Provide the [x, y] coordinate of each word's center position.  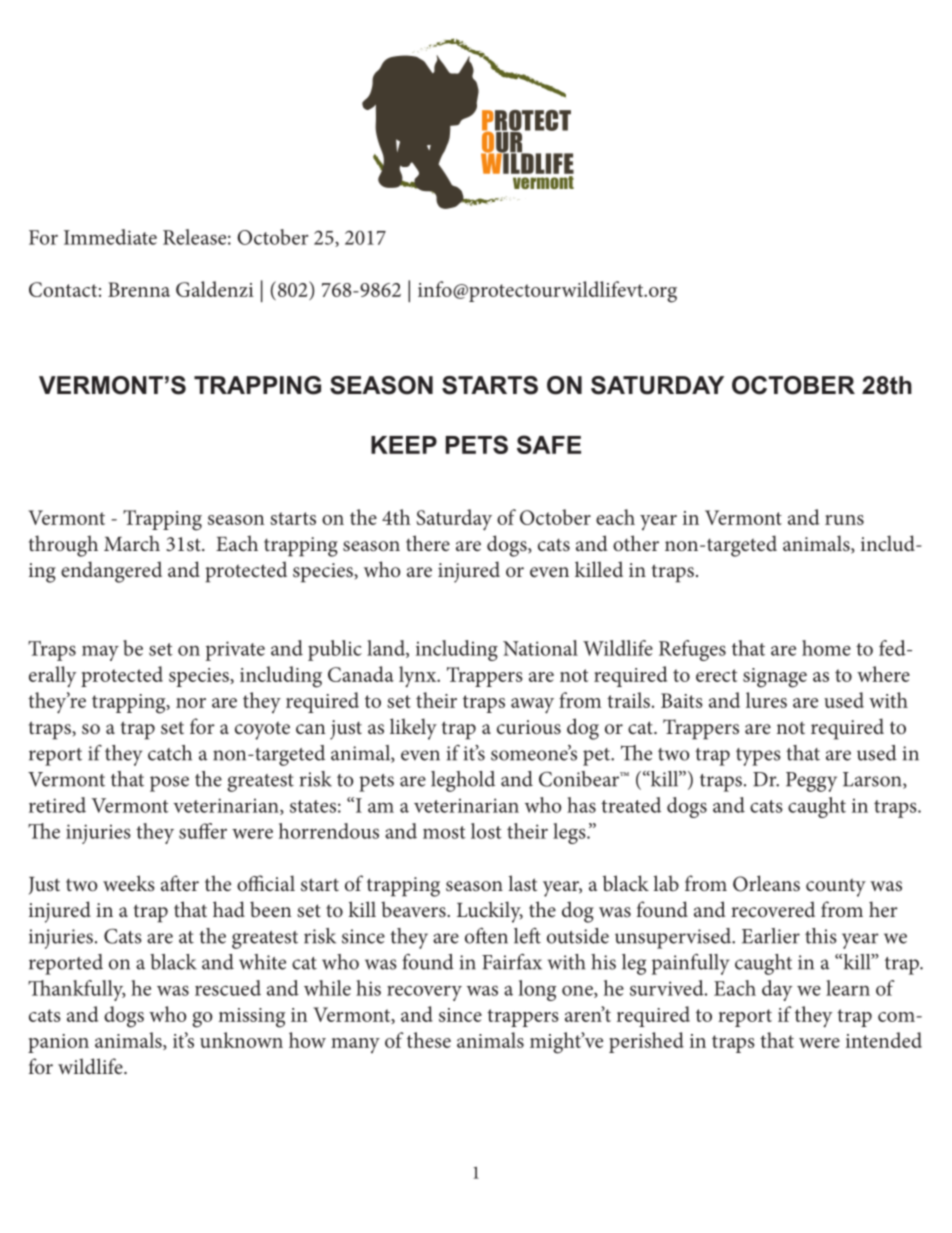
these [429, 1040]
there [428, 543]
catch [170, 753]
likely [413, 729]
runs [844, 520]
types [758, 757]
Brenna [139, 289]
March [132, 543]
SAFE [549, 444]
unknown [241, 1040]
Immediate [110, 237]
